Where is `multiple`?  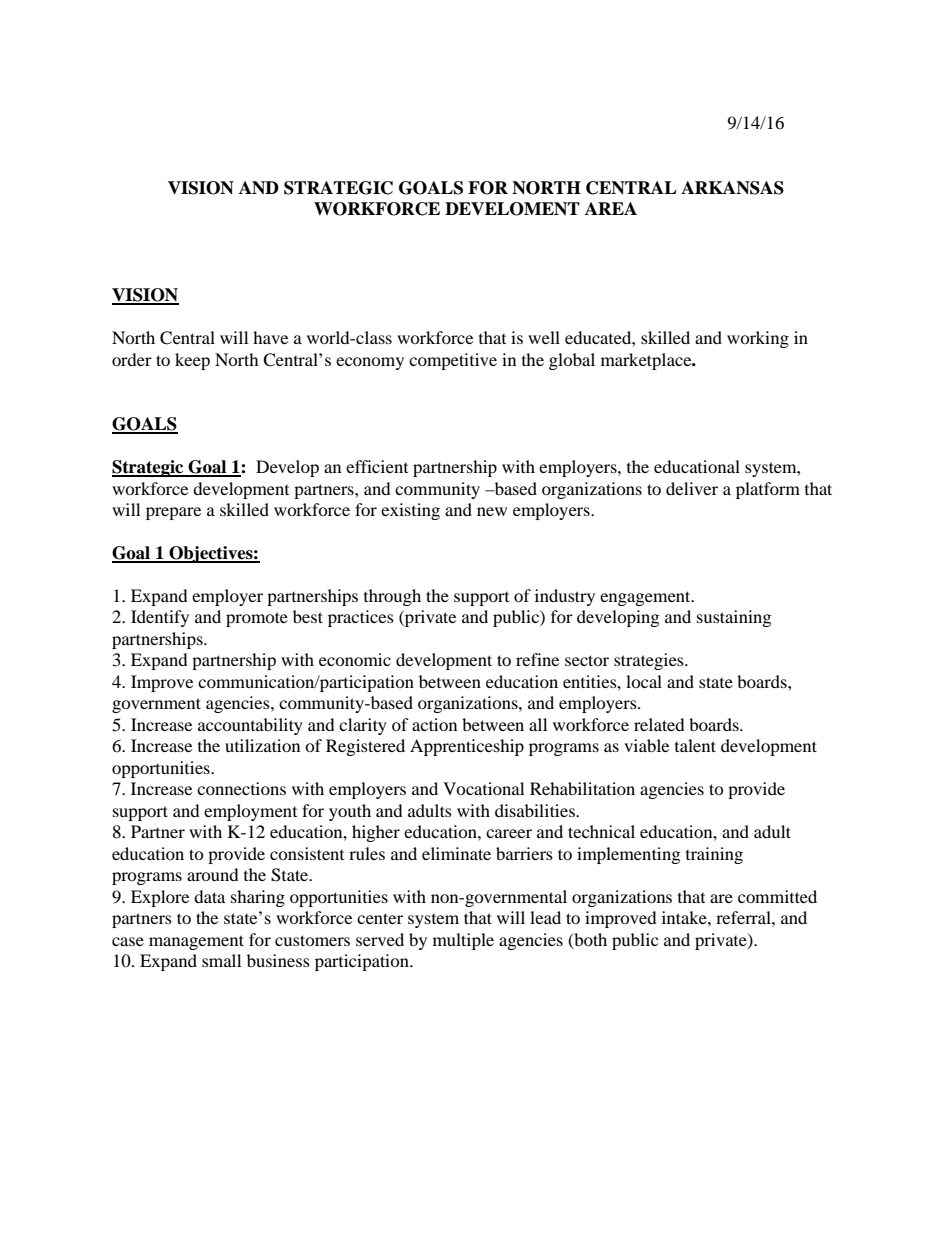 multiple is located at coordinates (463, 941).
